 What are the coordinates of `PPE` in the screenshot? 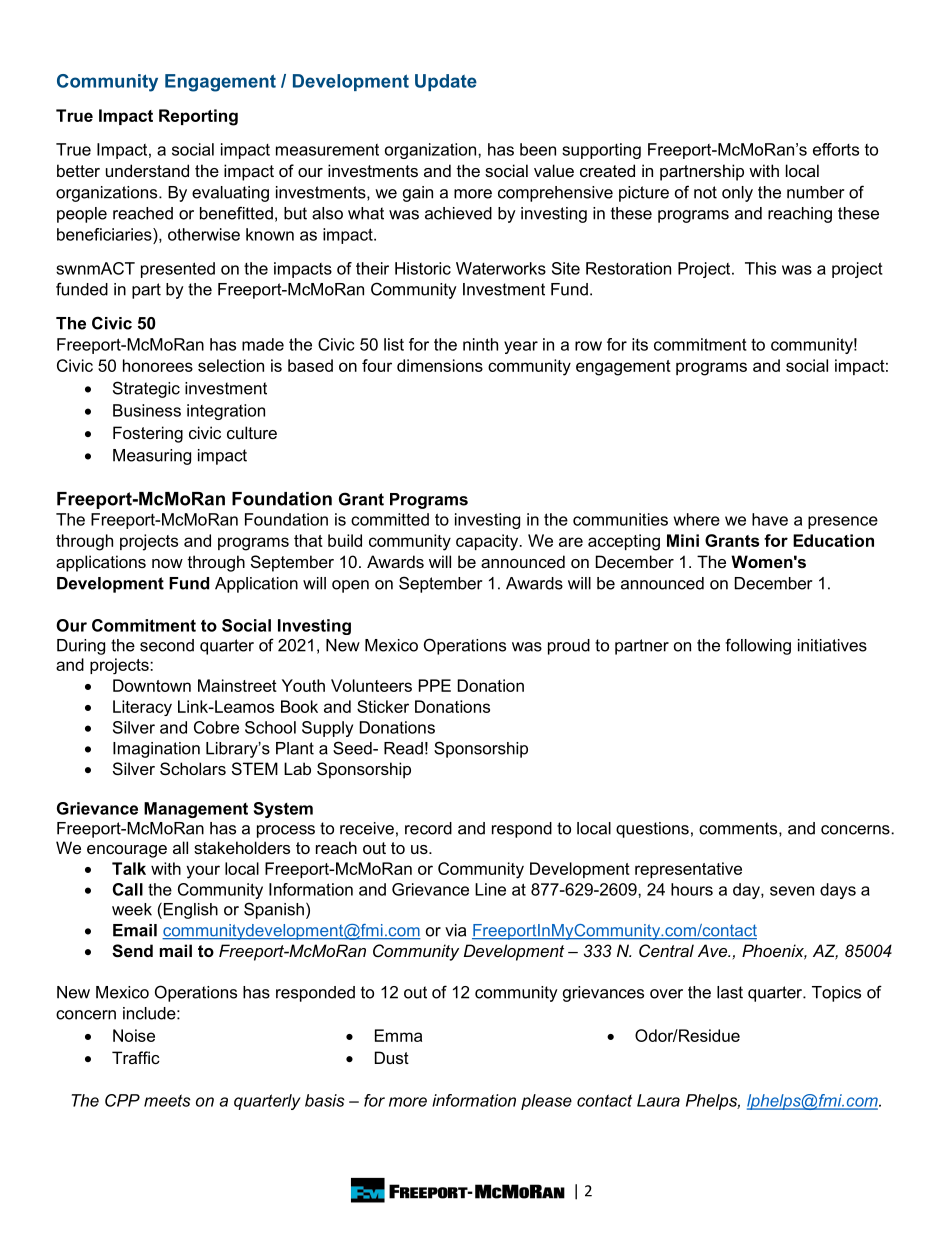 It's located at (435, 685).
